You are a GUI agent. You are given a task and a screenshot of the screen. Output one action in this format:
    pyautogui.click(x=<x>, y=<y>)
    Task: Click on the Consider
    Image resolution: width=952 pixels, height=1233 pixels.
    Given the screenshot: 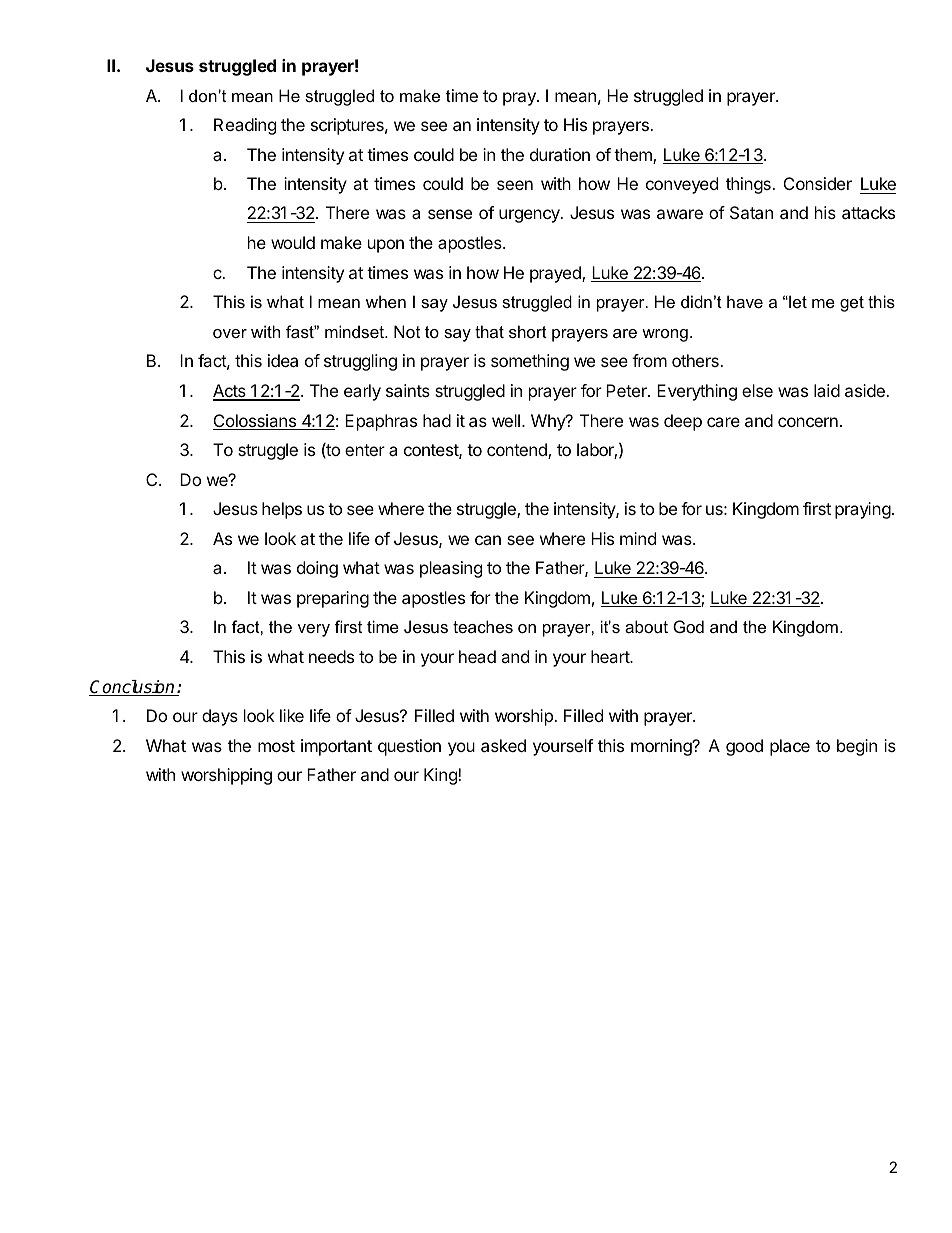 What is the action you would take?
    pyautogui.click(x=818, y=183)
